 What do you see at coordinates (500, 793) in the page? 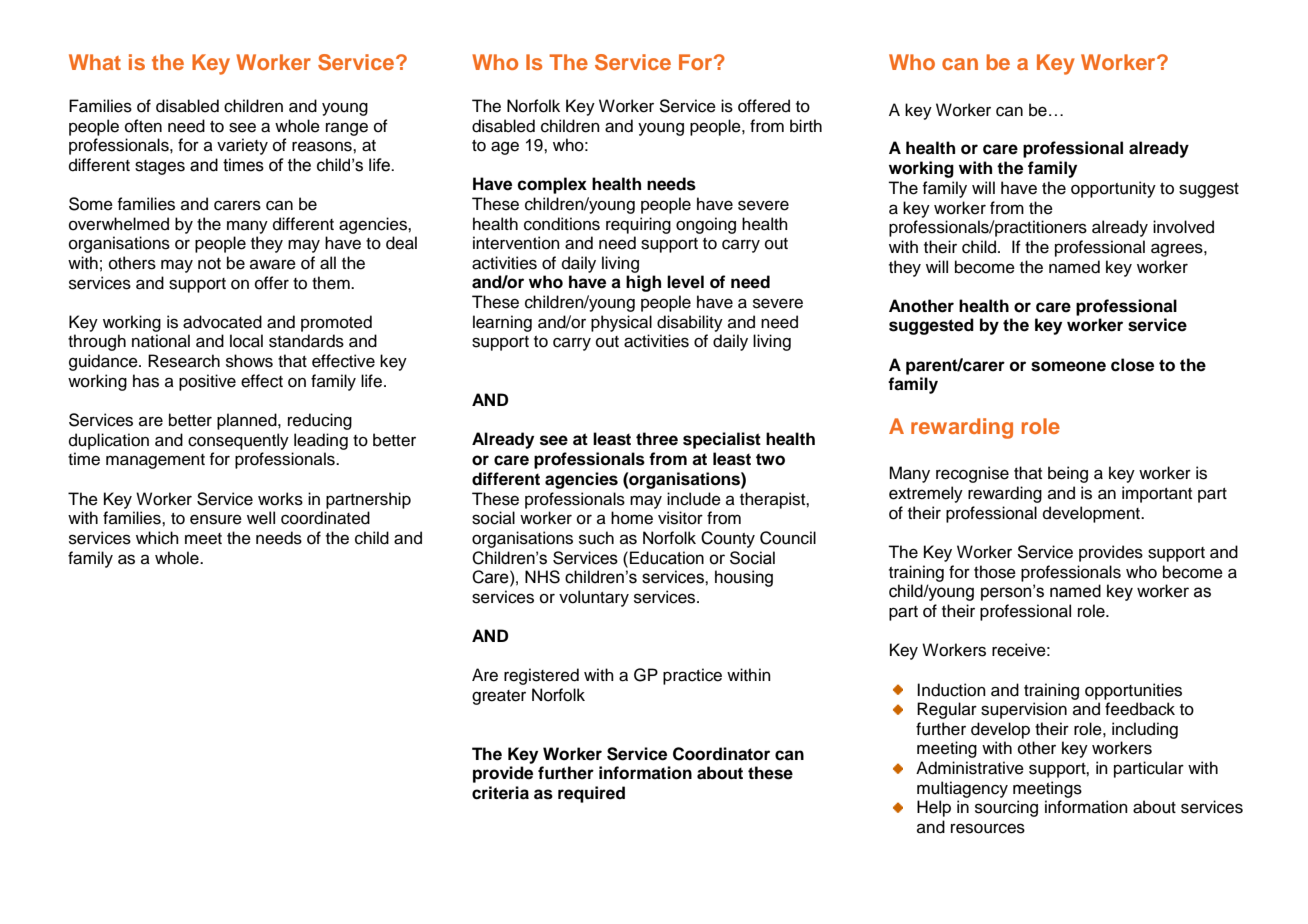
I see `criteria` at bounding box center [500, 793].
